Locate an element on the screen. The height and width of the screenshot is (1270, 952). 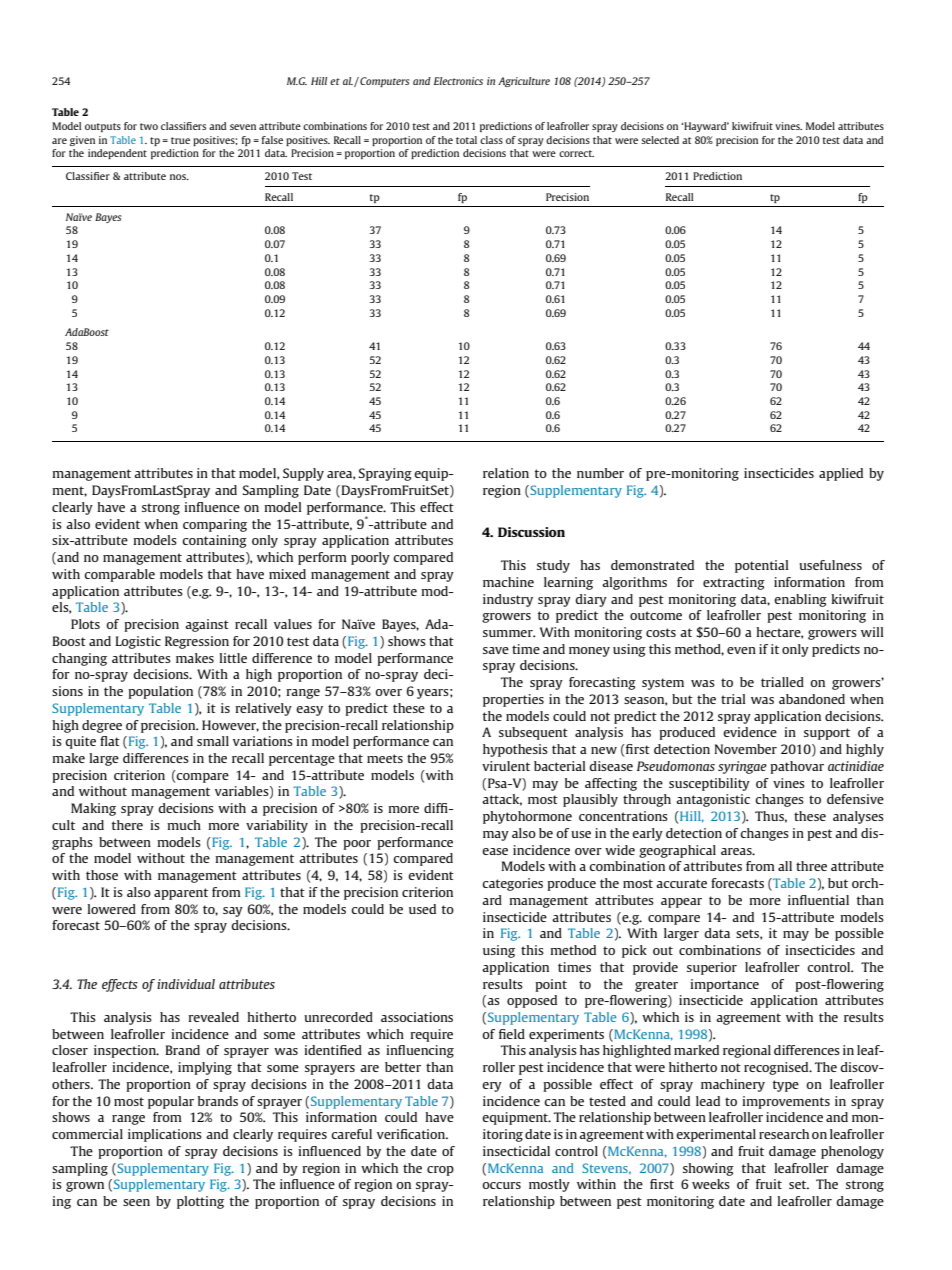
enabling is located at coordinates (800, 600).
